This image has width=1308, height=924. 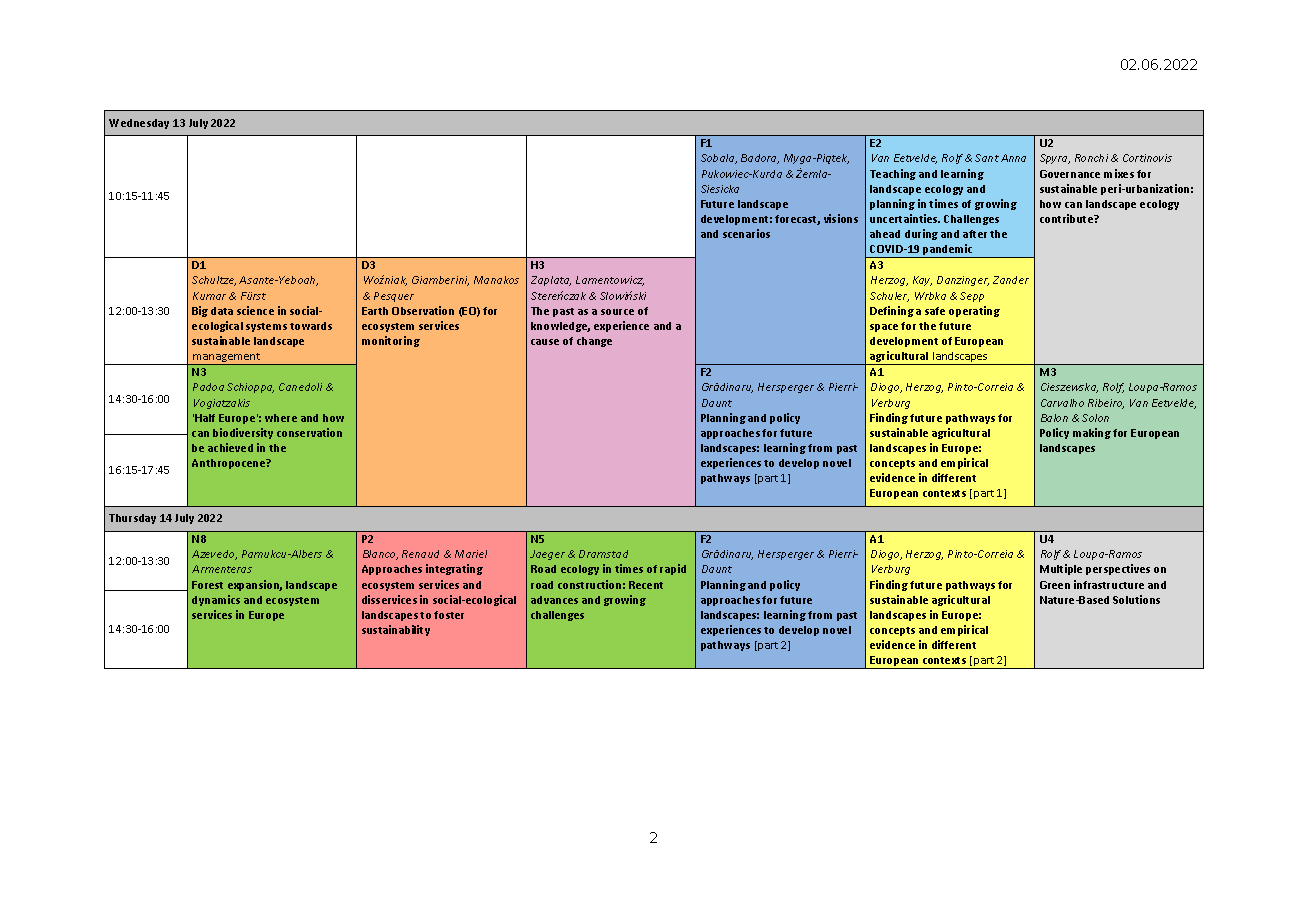 I want to click on dynamics, so click(x=216, y=600).
